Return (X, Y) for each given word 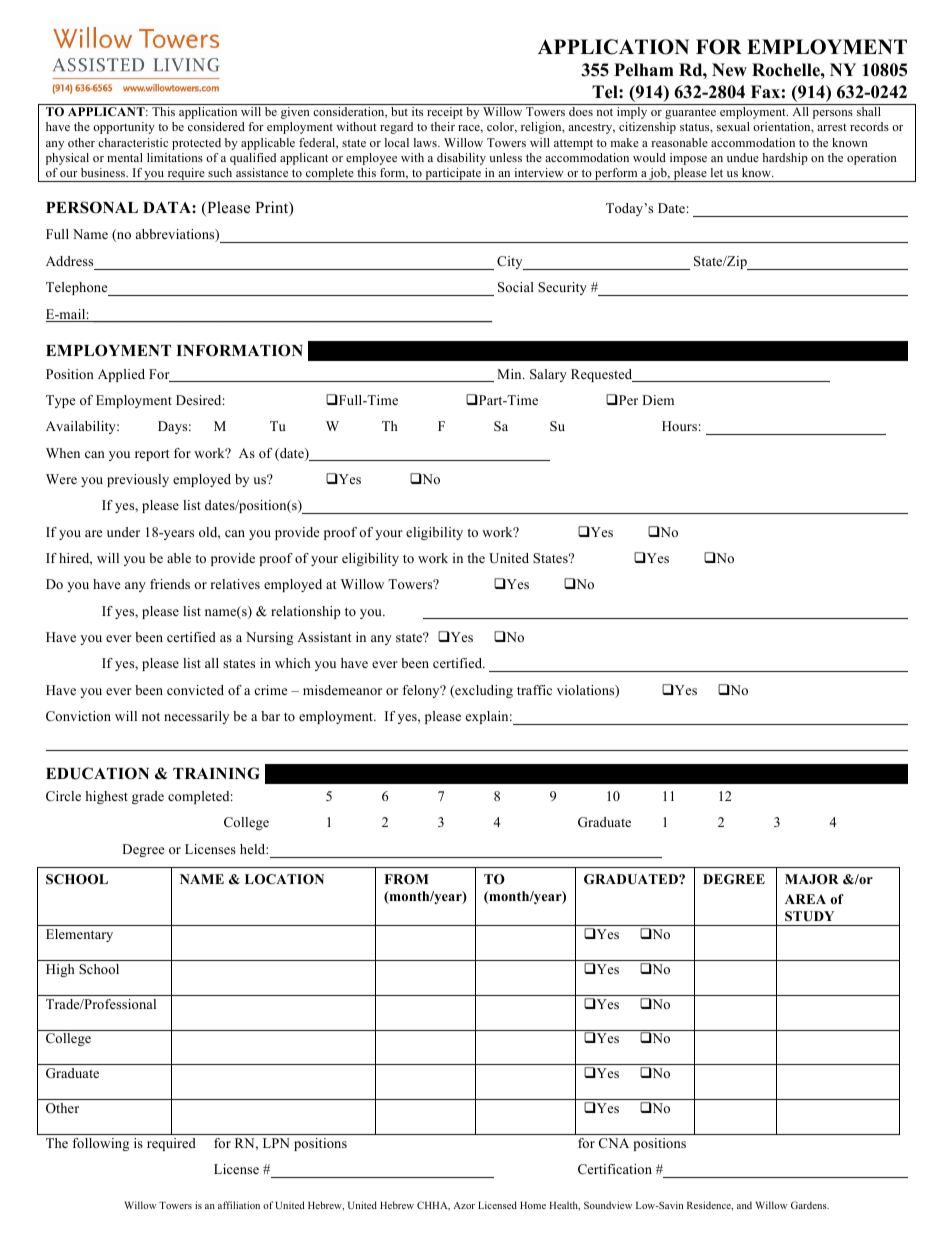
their (443, 126)
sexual (733, 126)
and (744, 1205)
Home (533, 1205)
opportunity (124, 128)
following (100, 1144)
